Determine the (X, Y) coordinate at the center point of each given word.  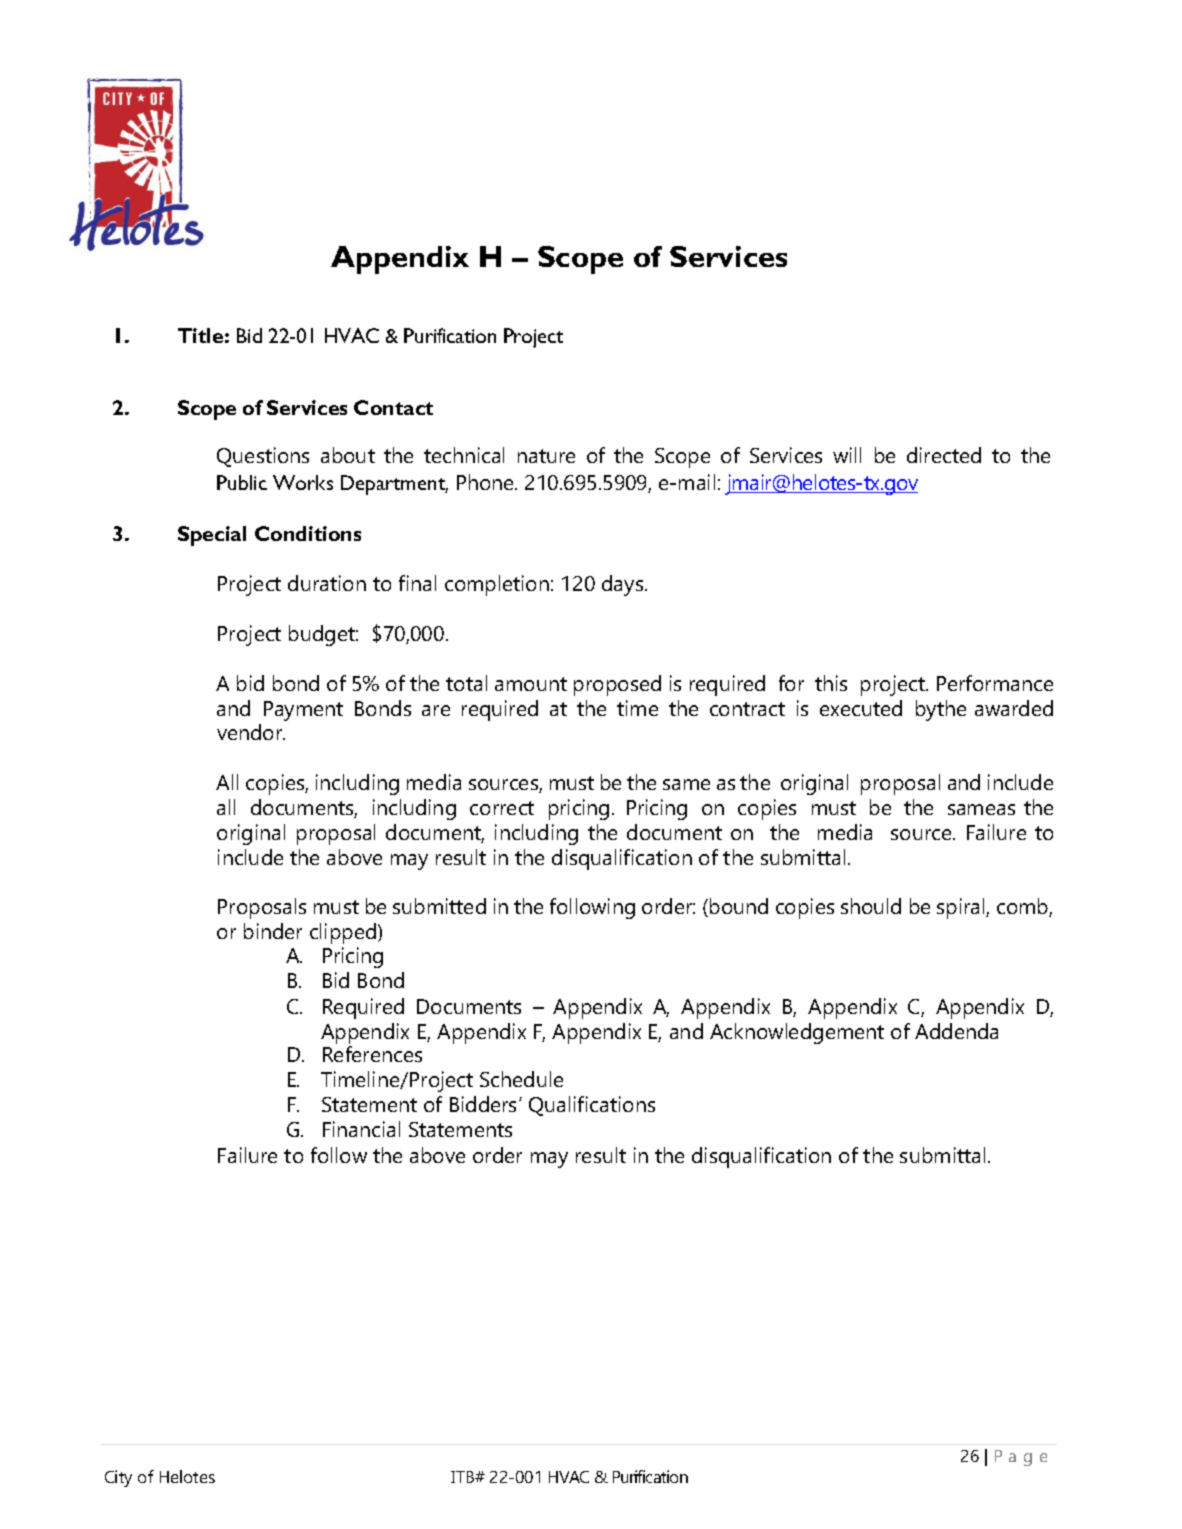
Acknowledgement (797, 1033)
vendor (251, 732)
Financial (361, 1129)
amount (531, 684)
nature (546, 456)
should (871, 906)
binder (273, 931)
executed (861, 708)
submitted (439, 906)
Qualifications (592, 1106)
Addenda (956, 1031)
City (118, 1478)
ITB (464, 1477)
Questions (263, 457)
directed (944, 455)
